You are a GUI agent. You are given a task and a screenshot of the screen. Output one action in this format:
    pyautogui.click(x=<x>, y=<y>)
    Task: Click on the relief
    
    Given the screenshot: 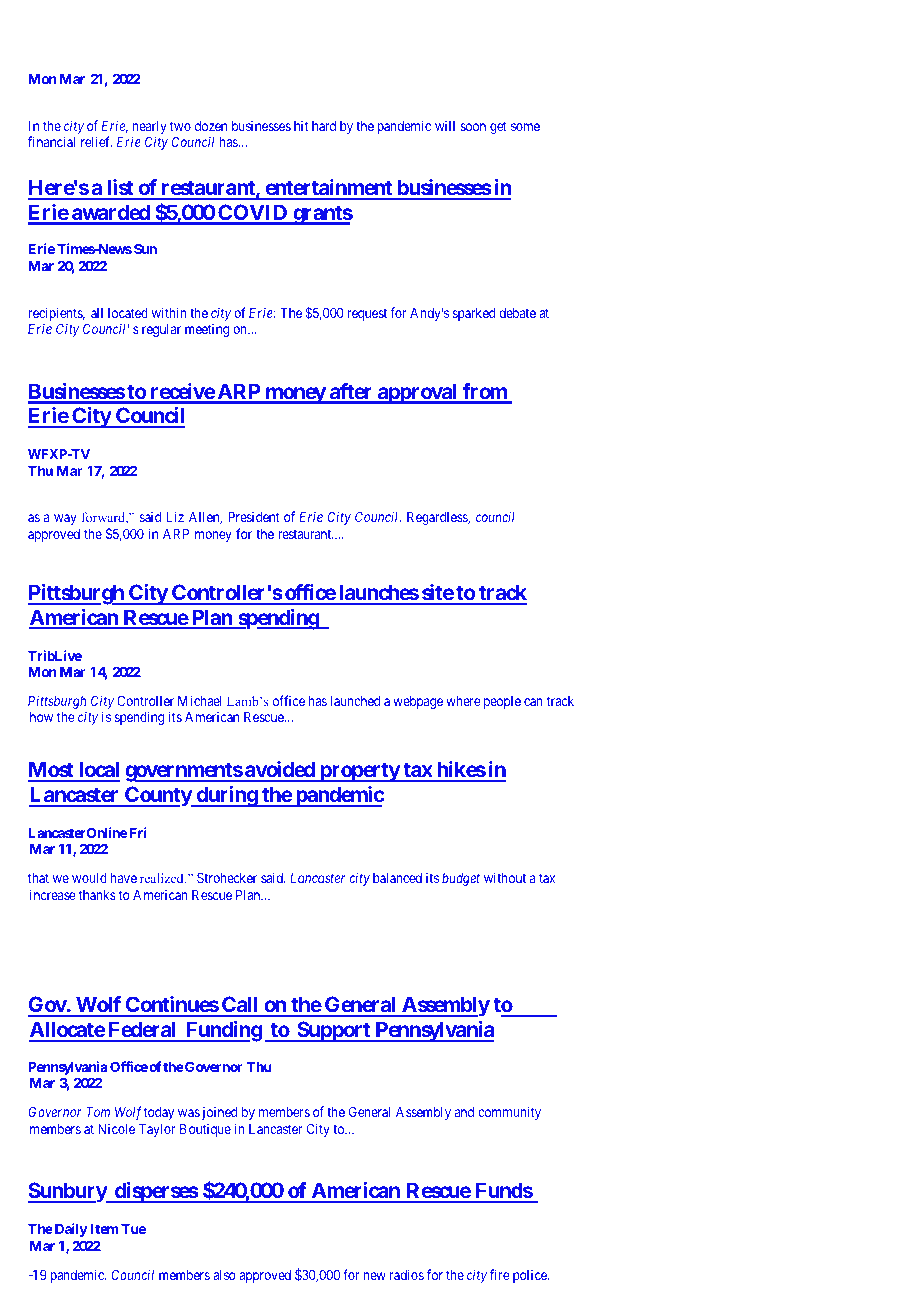 What is the action you would take?
    pyautogui.click(x=96, y=141)
